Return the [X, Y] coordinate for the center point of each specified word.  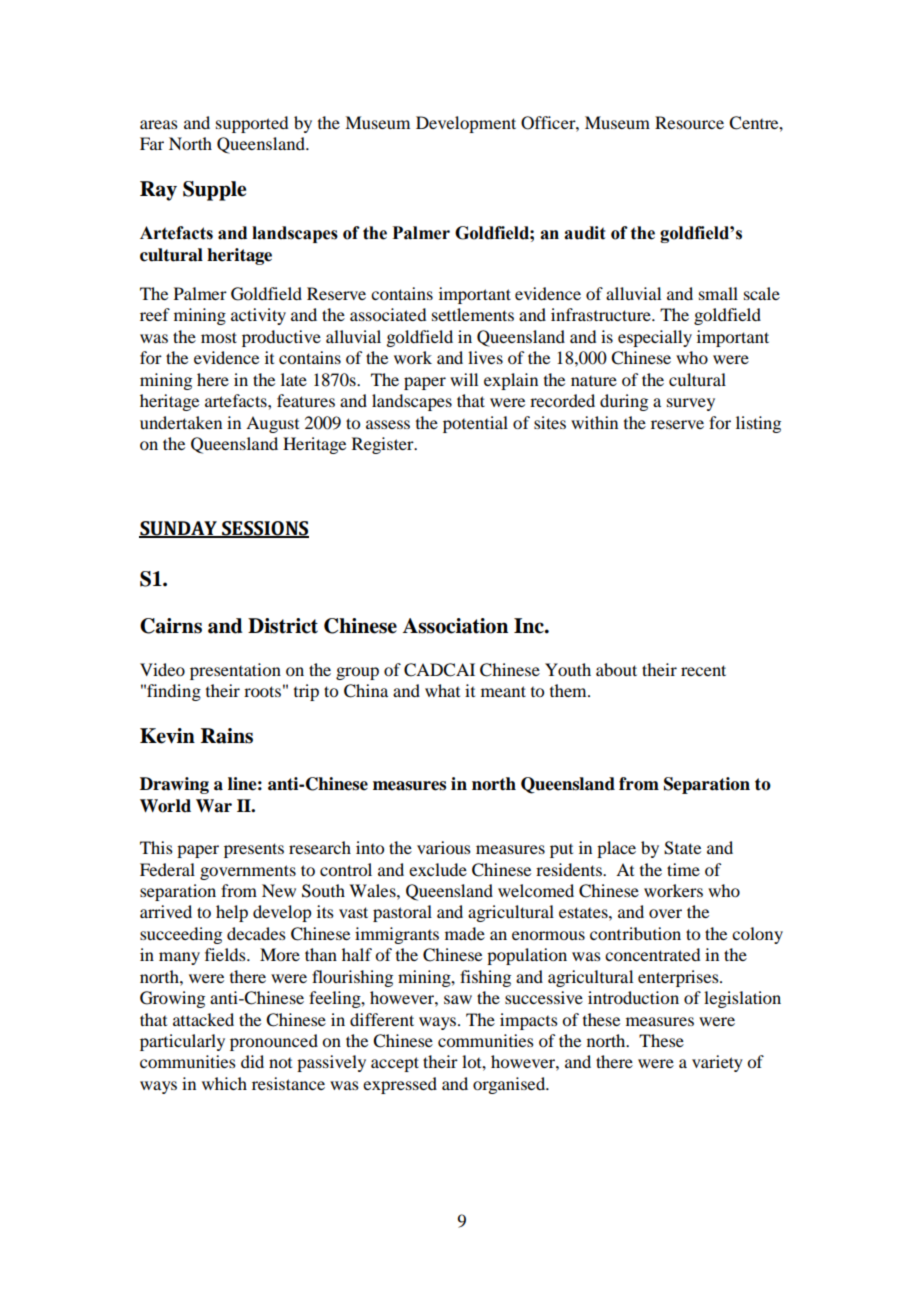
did [252, 1061]
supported [252, 124]
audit [584, 233]
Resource [689, 122]
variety [717, 1063]
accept [395, 1064]
